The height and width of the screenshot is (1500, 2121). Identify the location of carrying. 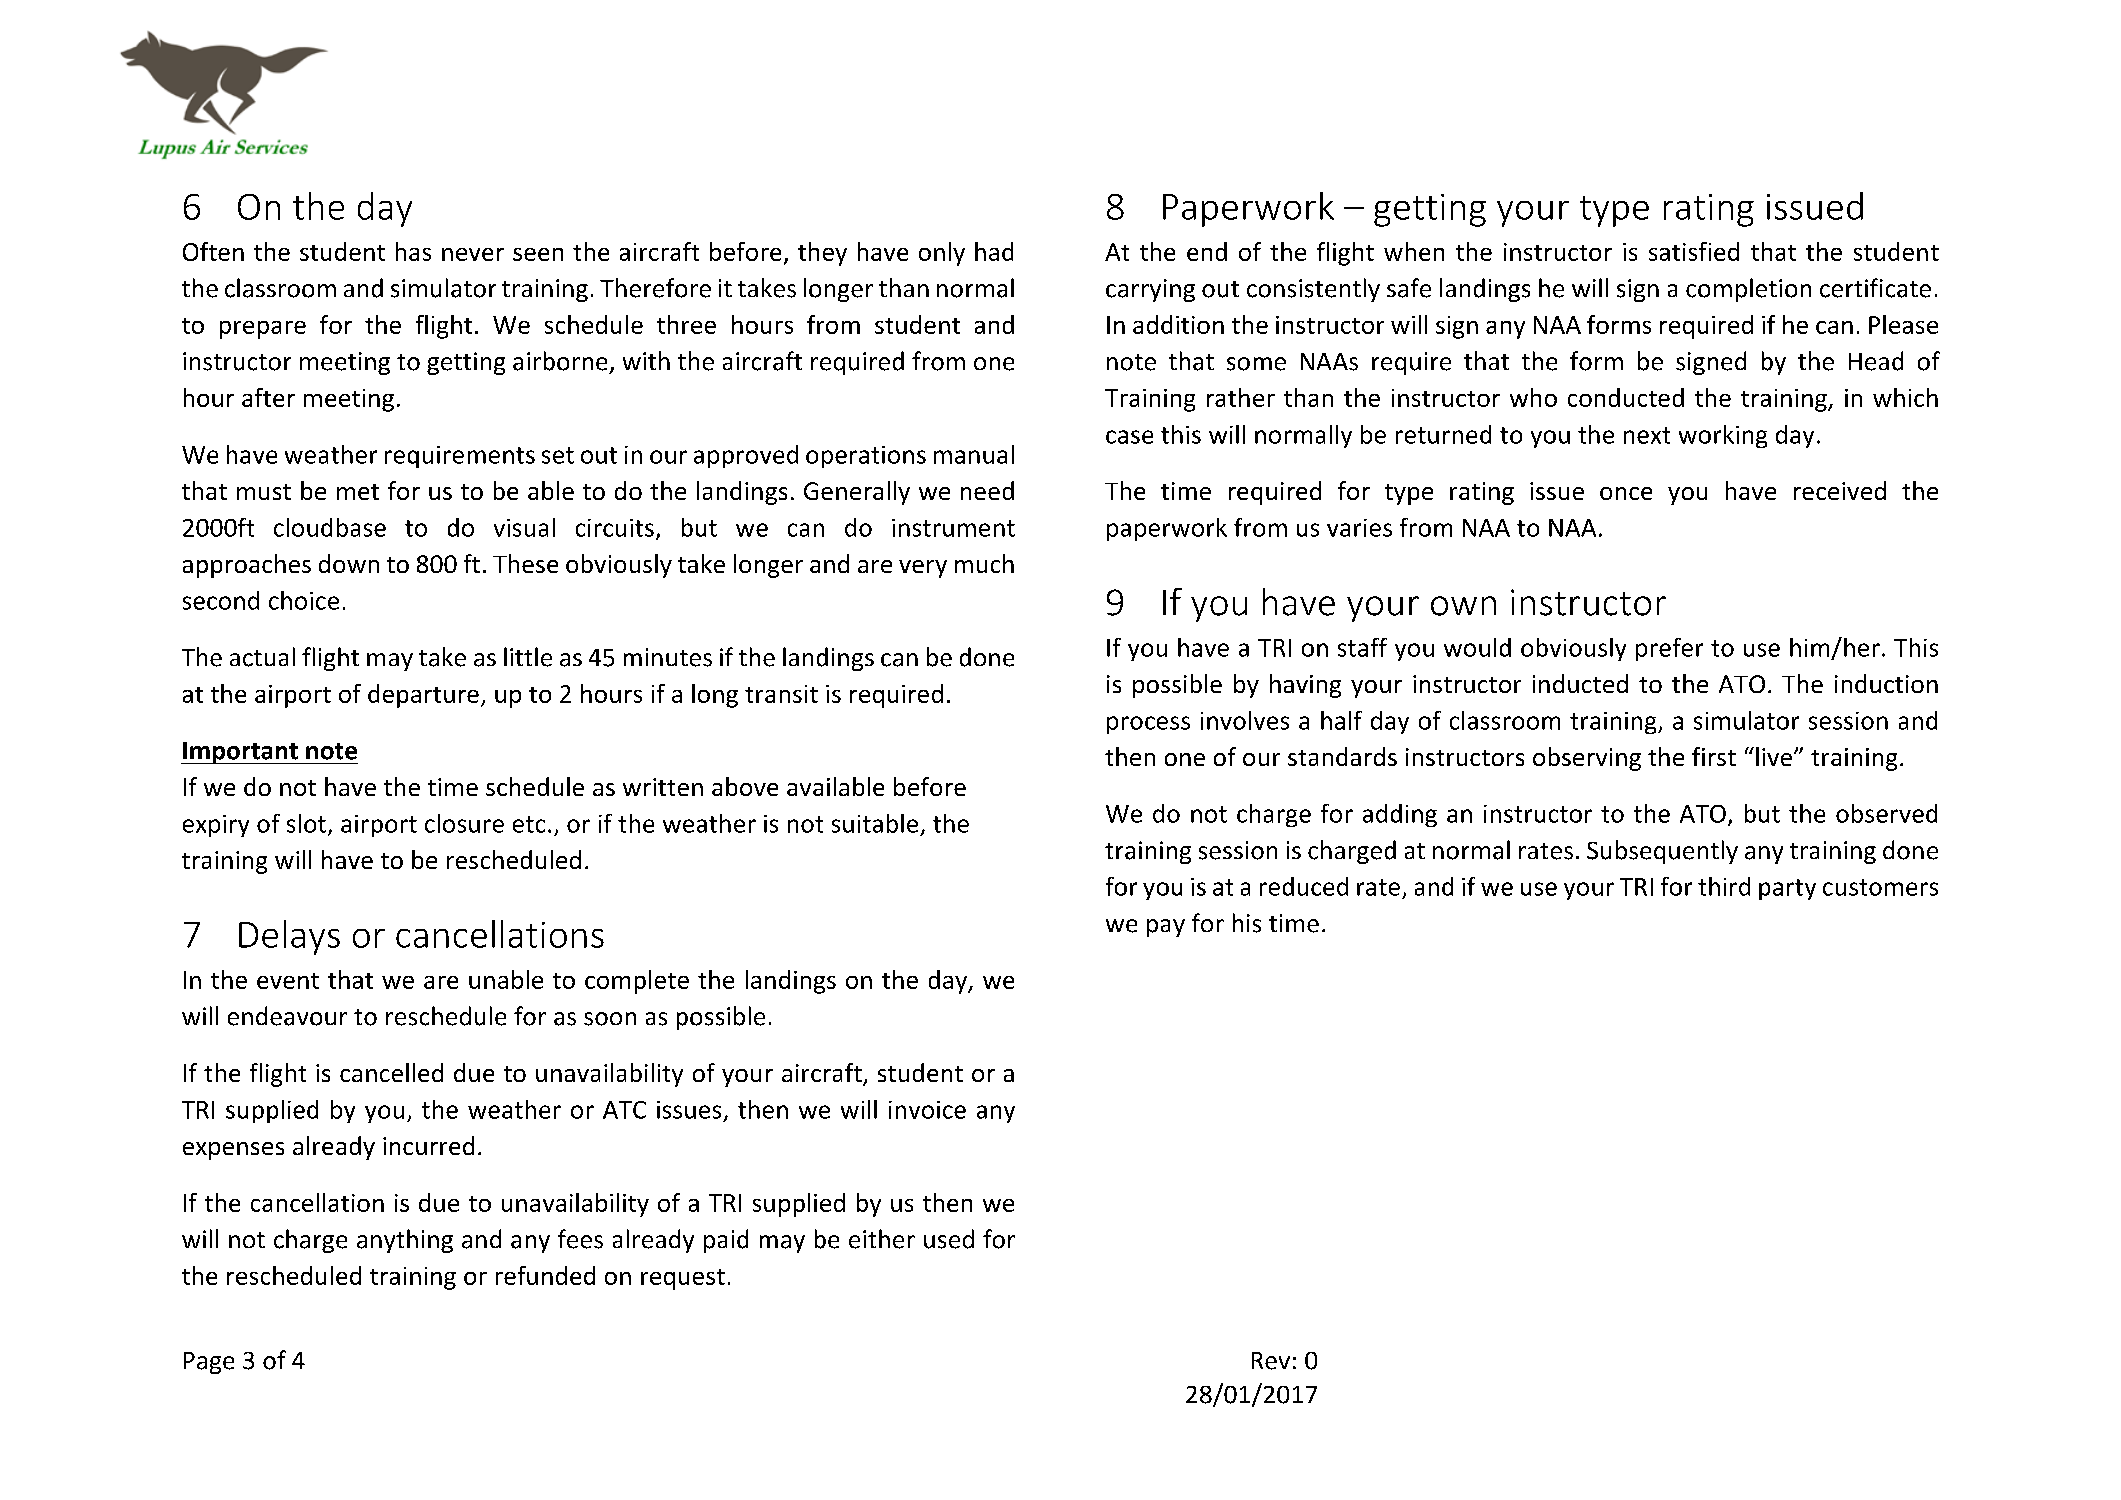
(1150, 290).
